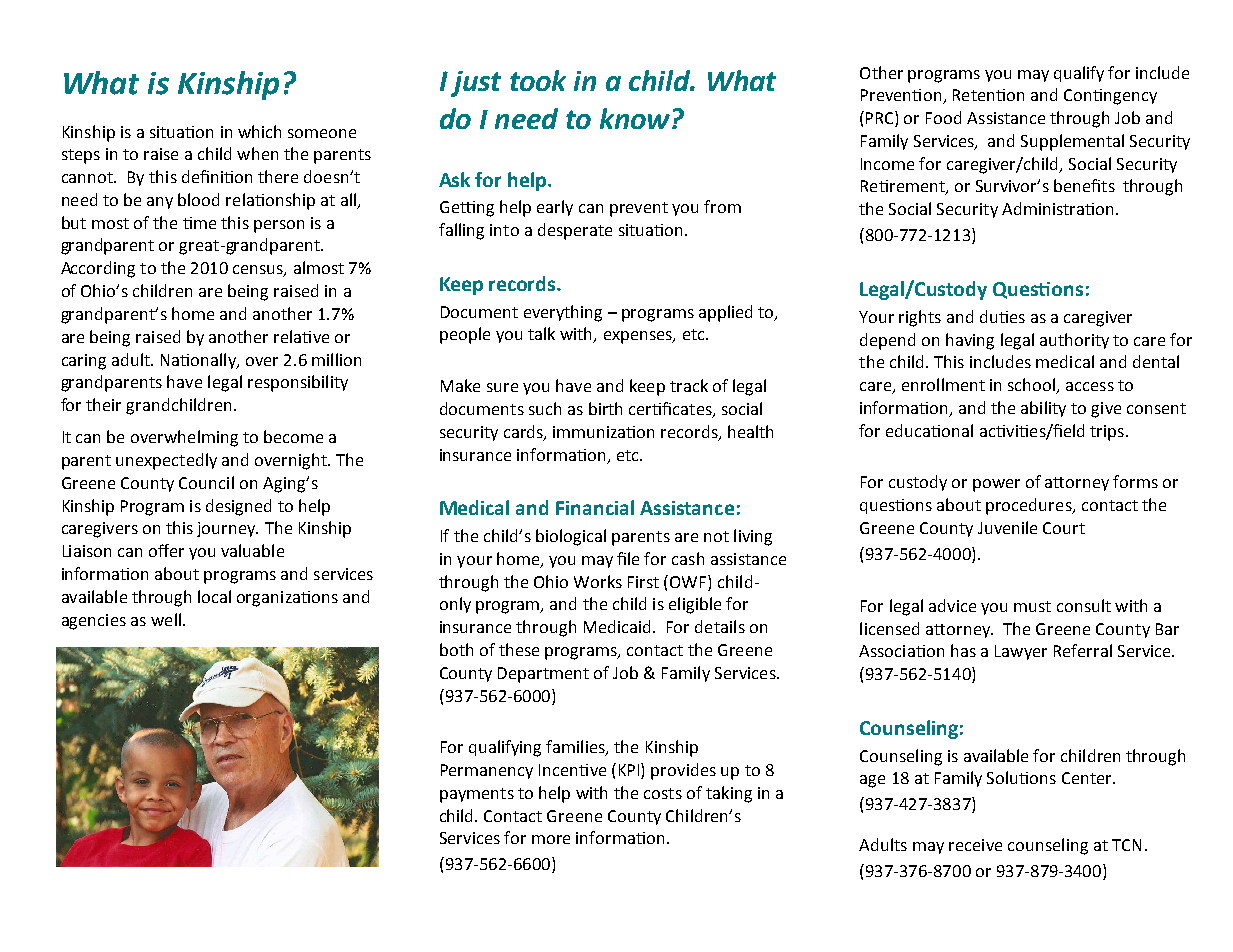 Image resolution: width=1233 pixels, height=952 pixels. Describe the element at coordinates (635, 118) in the page. I see `know` at that location.
